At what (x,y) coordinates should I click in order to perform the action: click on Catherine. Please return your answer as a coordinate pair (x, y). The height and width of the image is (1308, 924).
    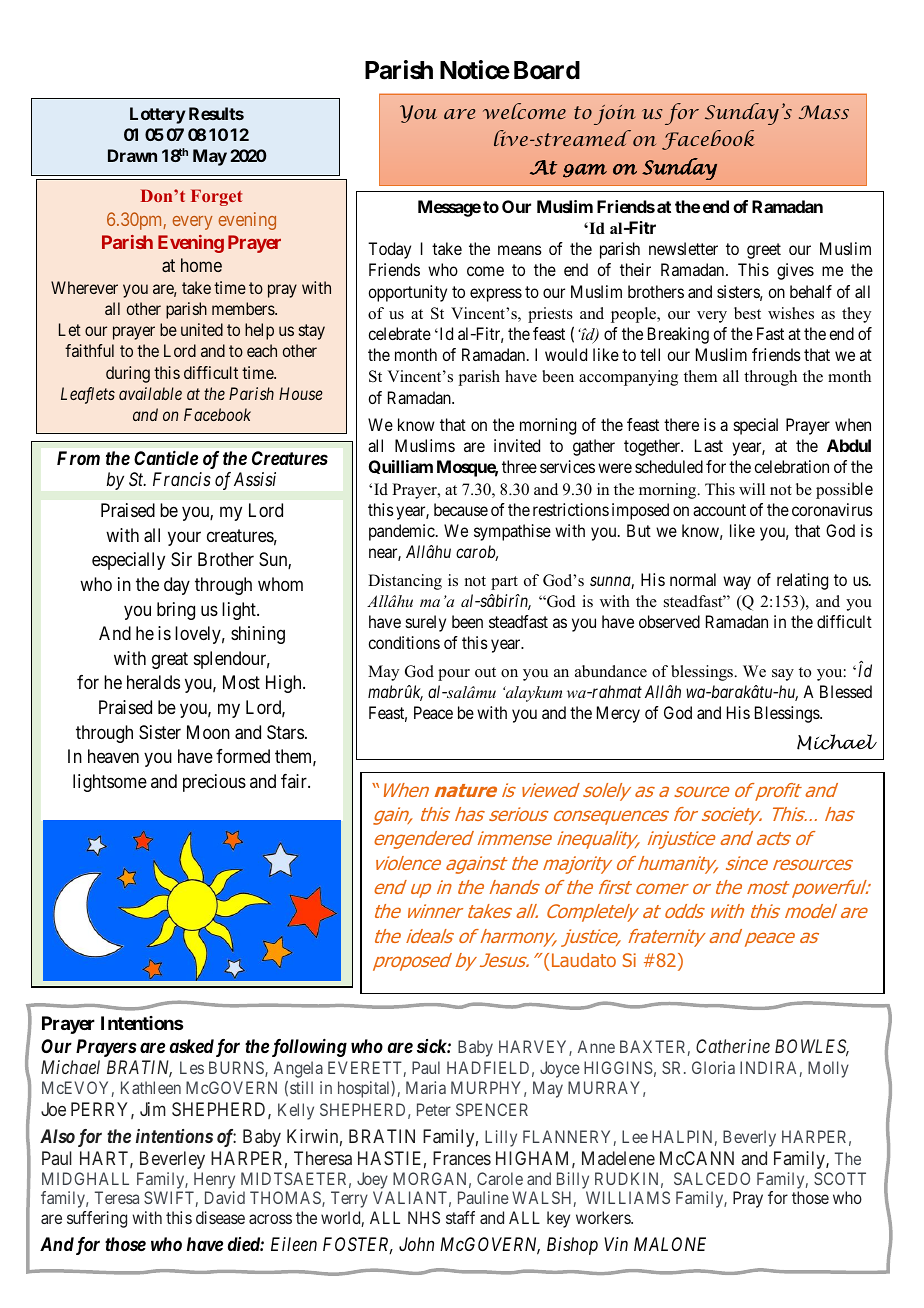
    Looking at the image, I should click on (733, 1046).
